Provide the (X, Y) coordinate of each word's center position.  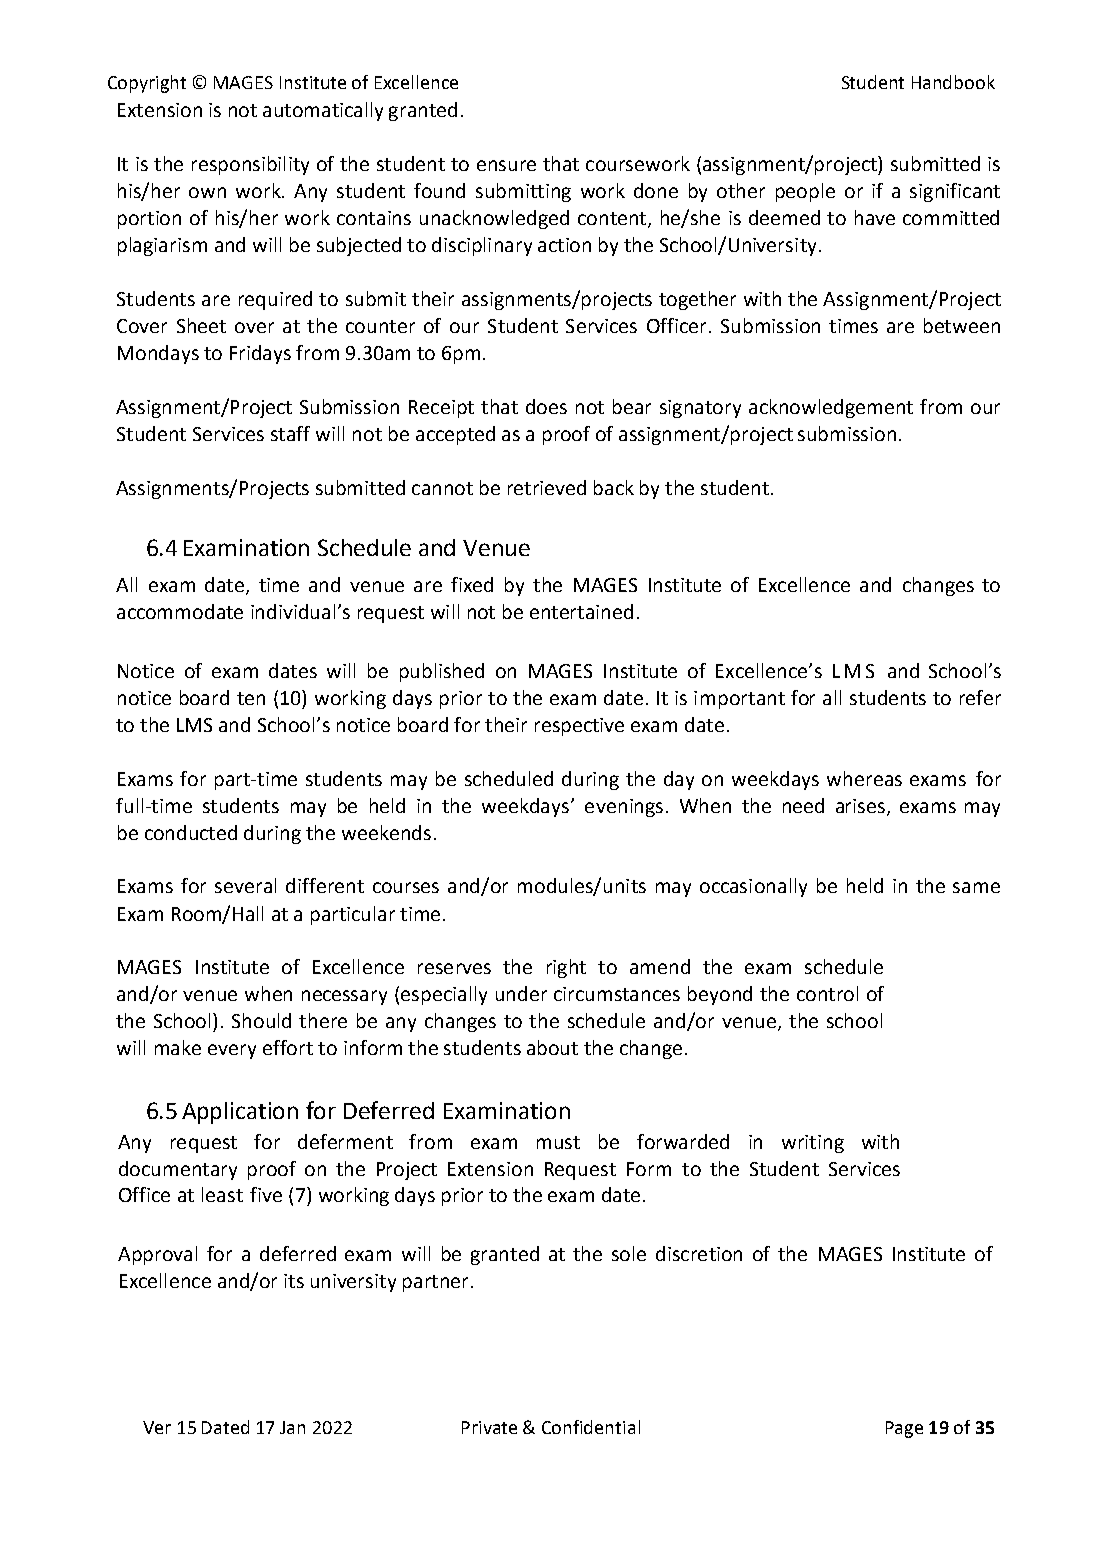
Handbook (953, 82)
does (546, 406)
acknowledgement (831, 408)
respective (579, 727)
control (827, 993)
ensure (506, 165)
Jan (292, 1427)
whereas (864, 778)
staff (290, 433)
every (232, 1051)
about (552, 1047)
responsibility (250, 165)
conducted (191, 832)
